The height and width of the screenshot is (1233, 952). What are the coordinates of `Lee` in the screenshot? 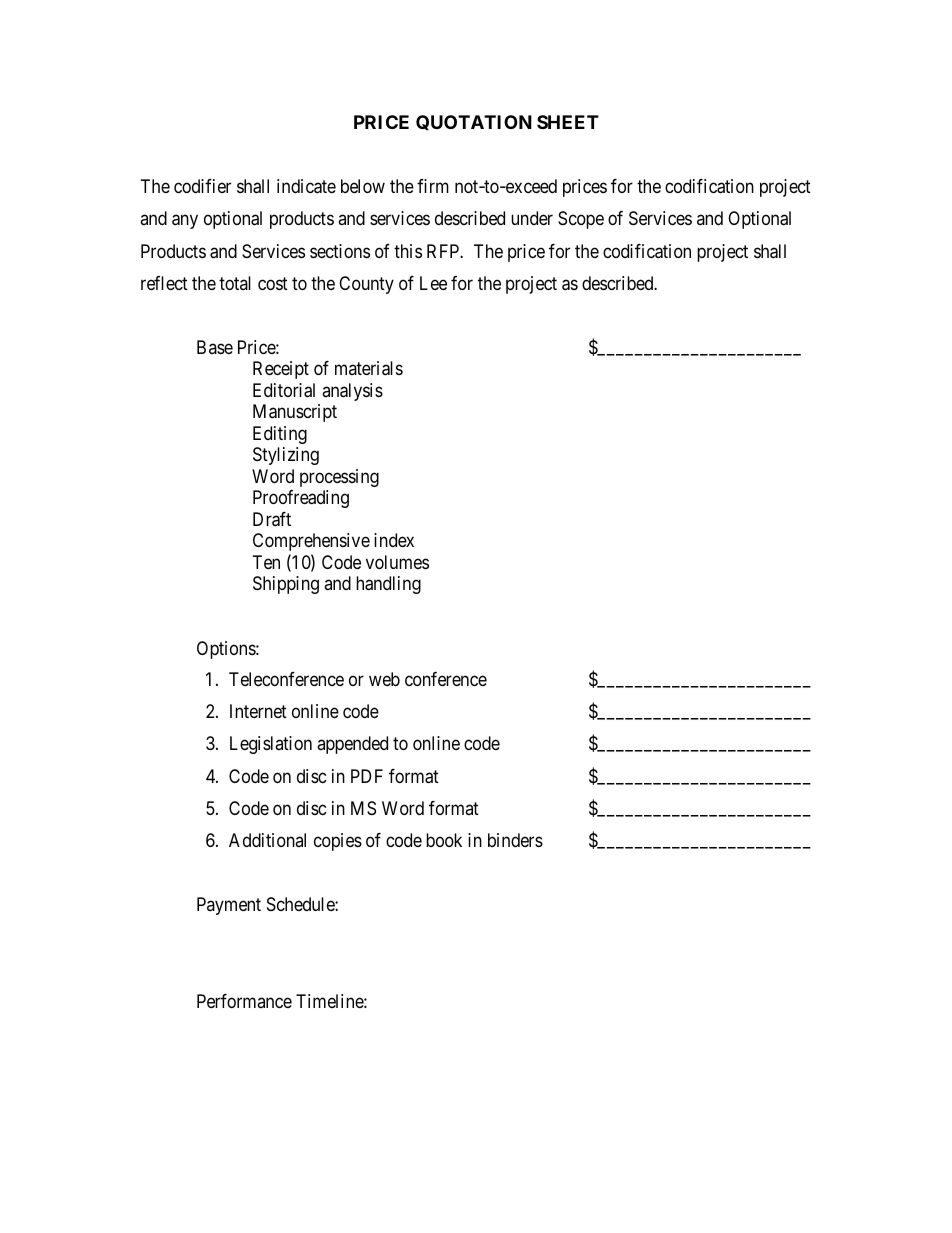 It's located at (433, 283).
